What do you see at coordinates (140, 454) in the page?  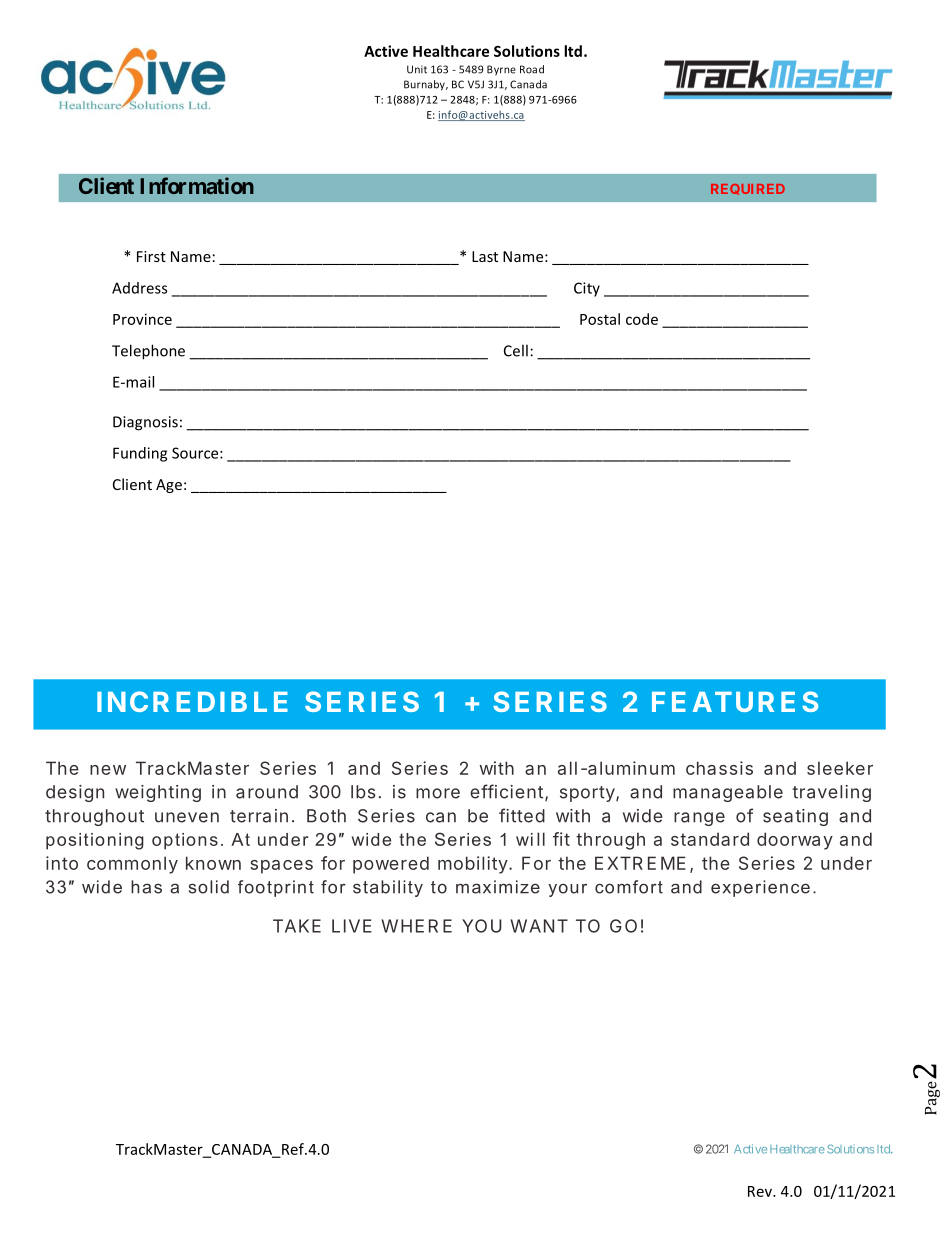 I see `Funding` at bounding box center [140, 454].
